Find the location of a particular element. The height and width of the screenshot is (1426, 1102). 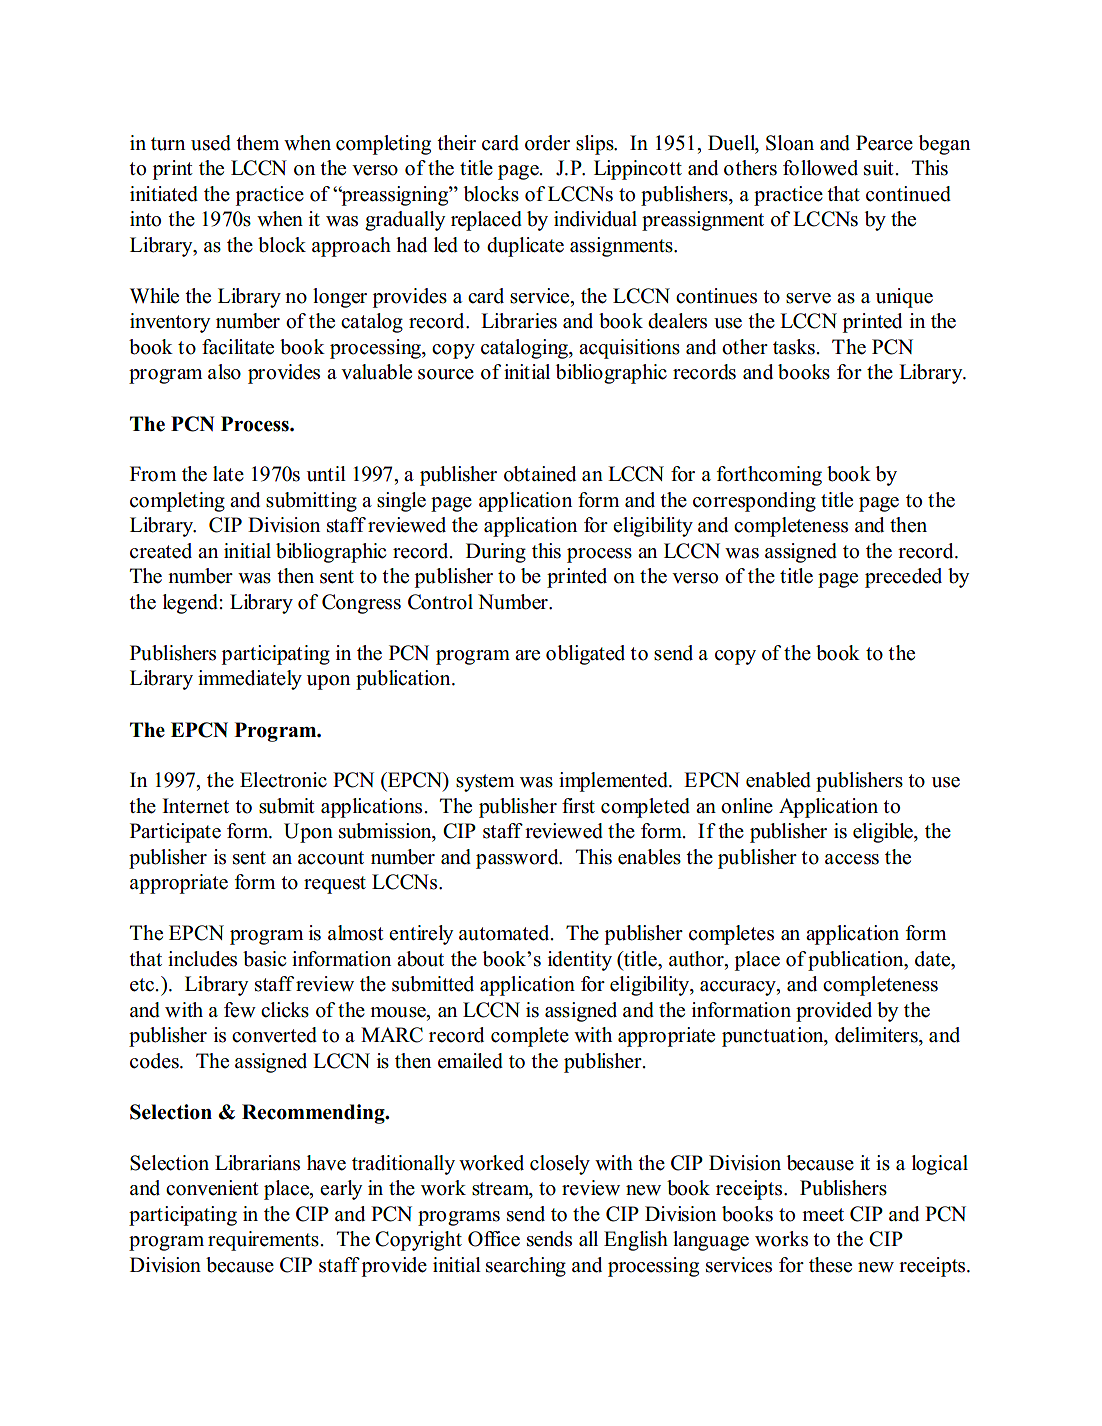

basic is located at coordinates (264, 959).
